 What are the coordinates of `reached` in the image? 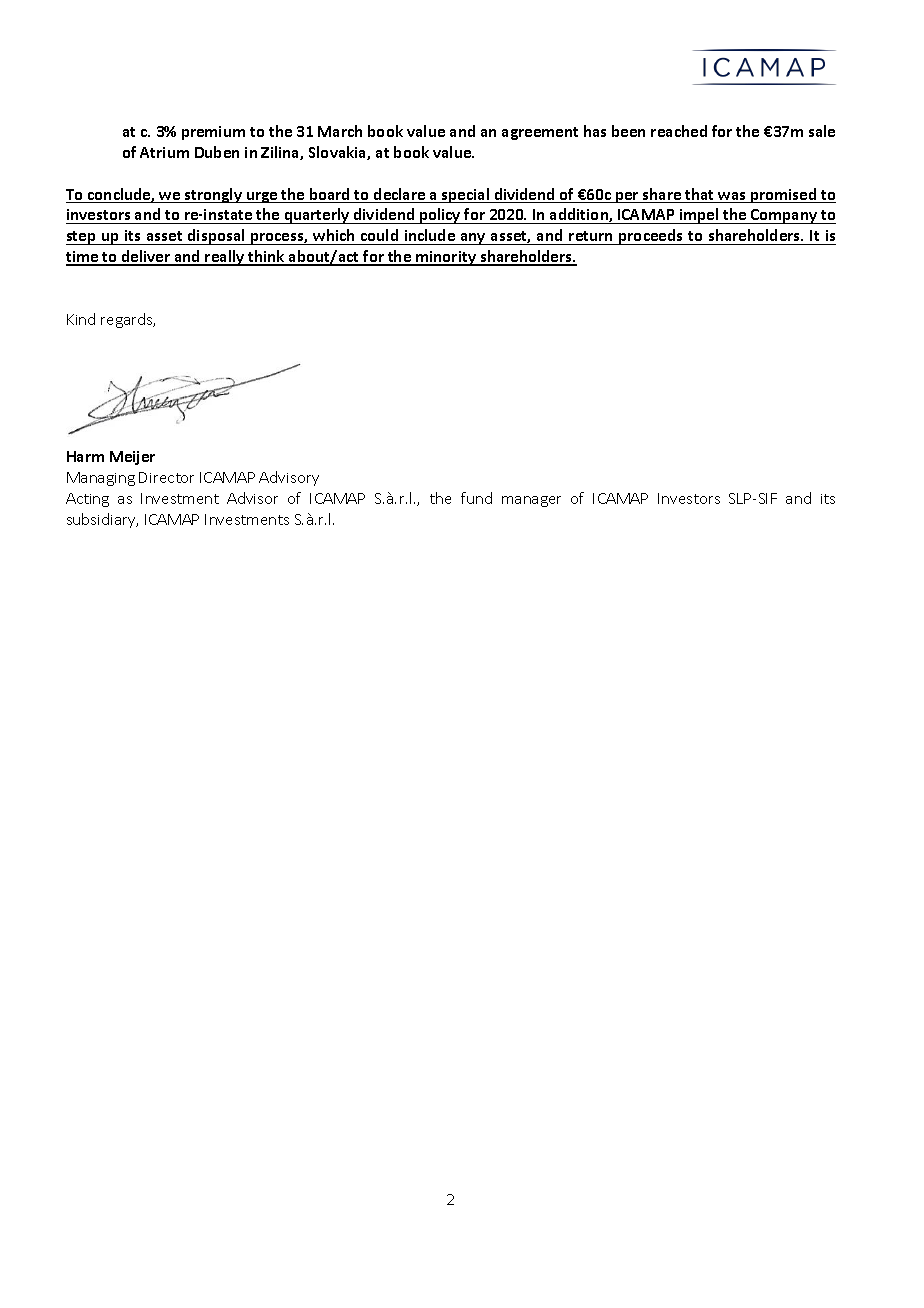 It's located at (679, 131).
